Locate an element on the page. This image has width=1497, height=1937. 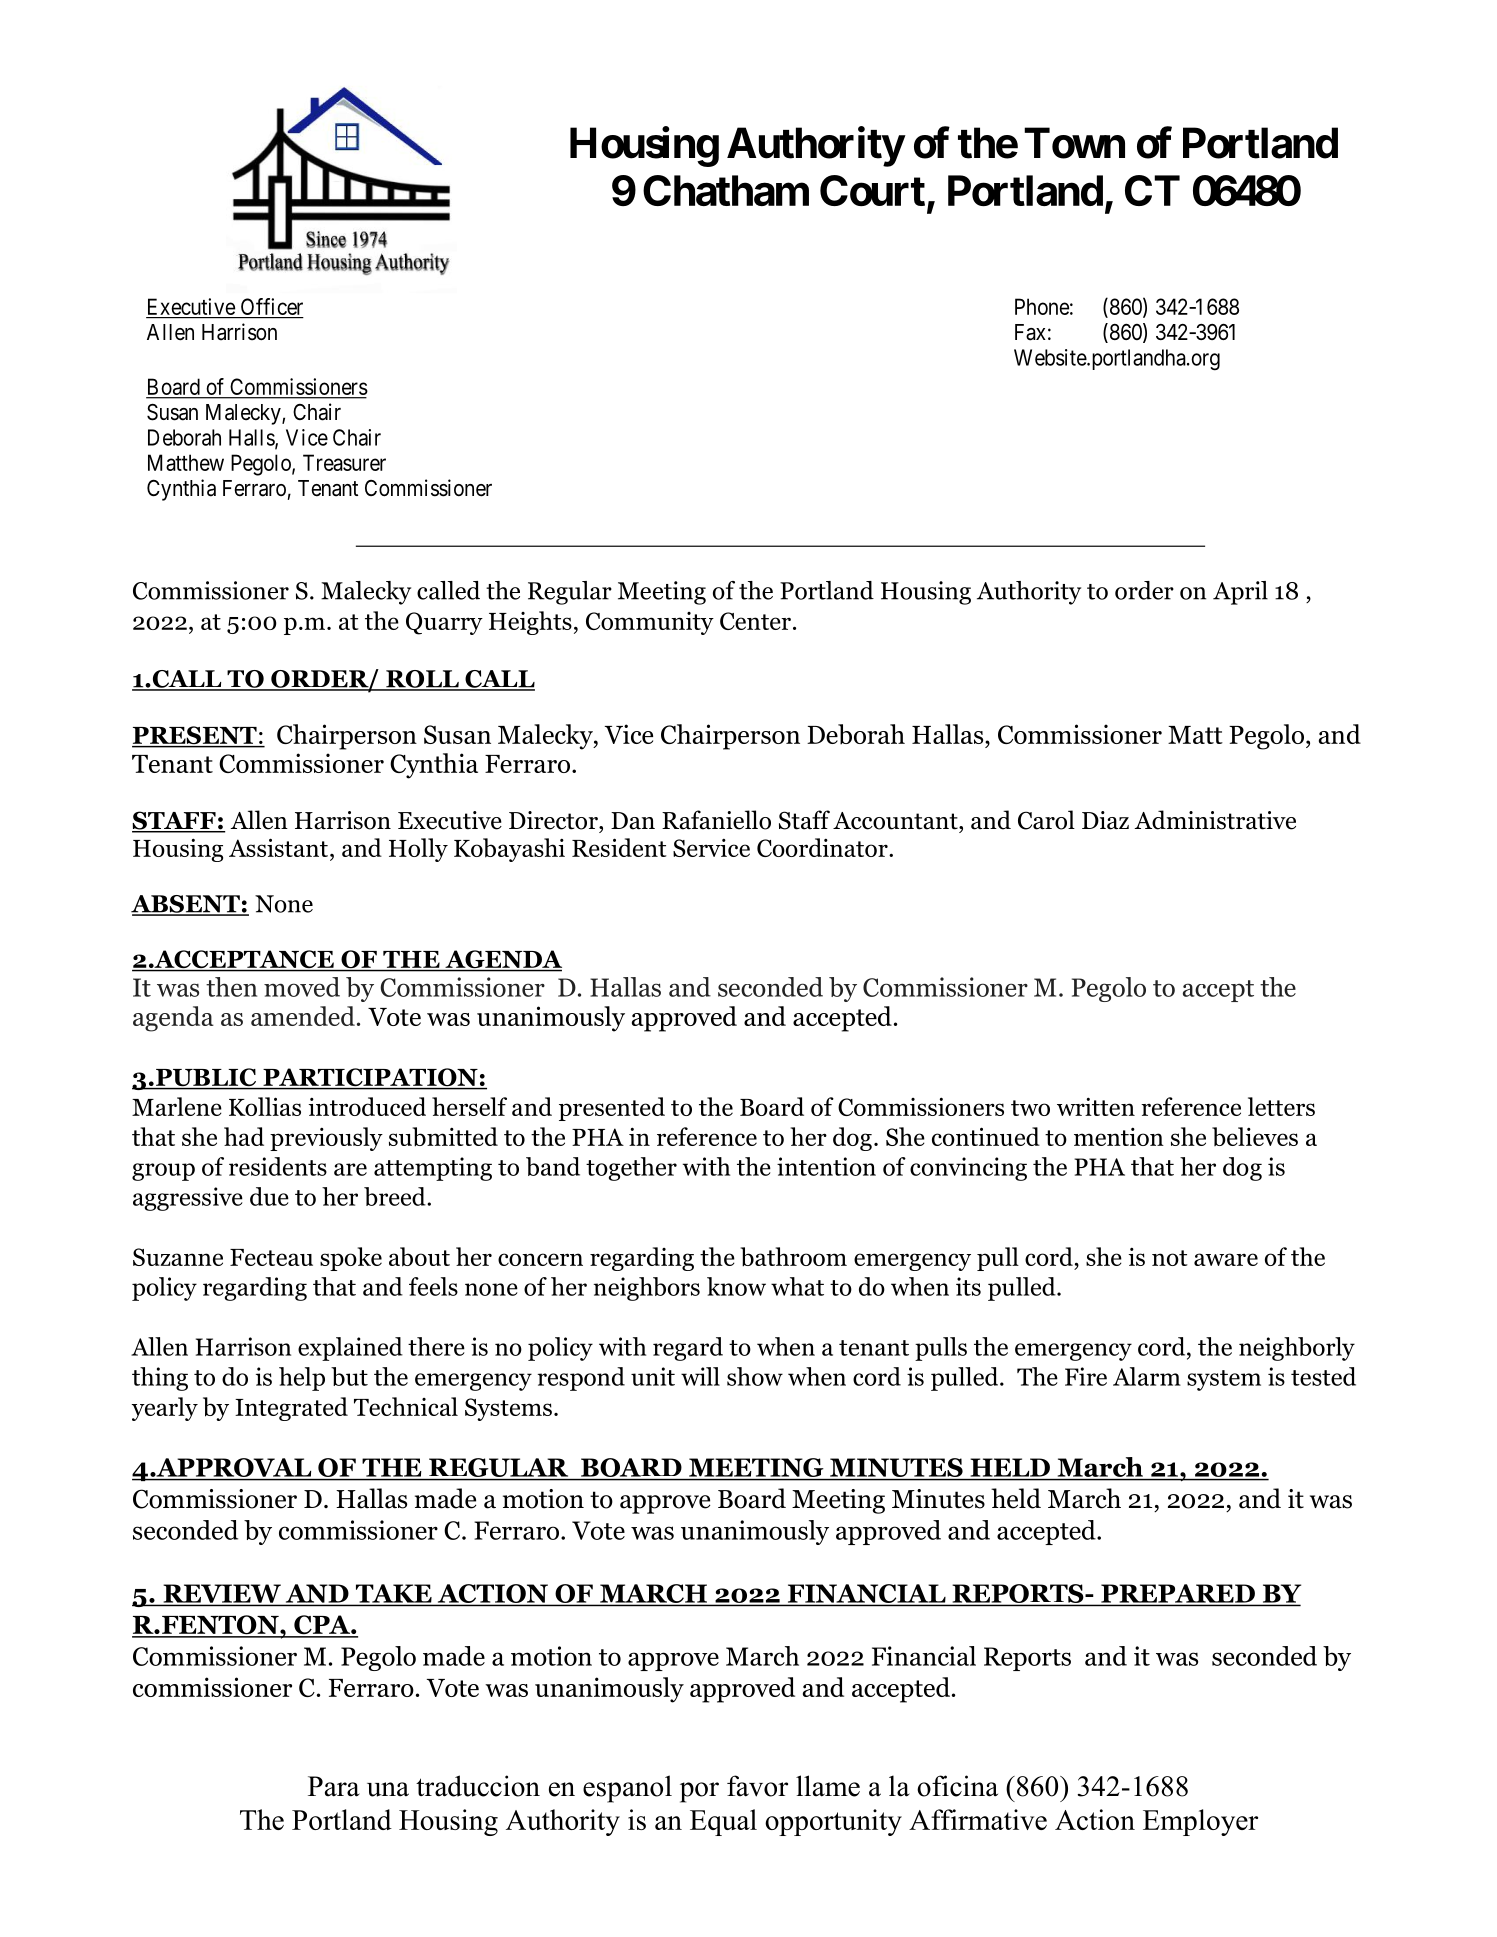
Alarm is located at coordinates (1147, 1376).
